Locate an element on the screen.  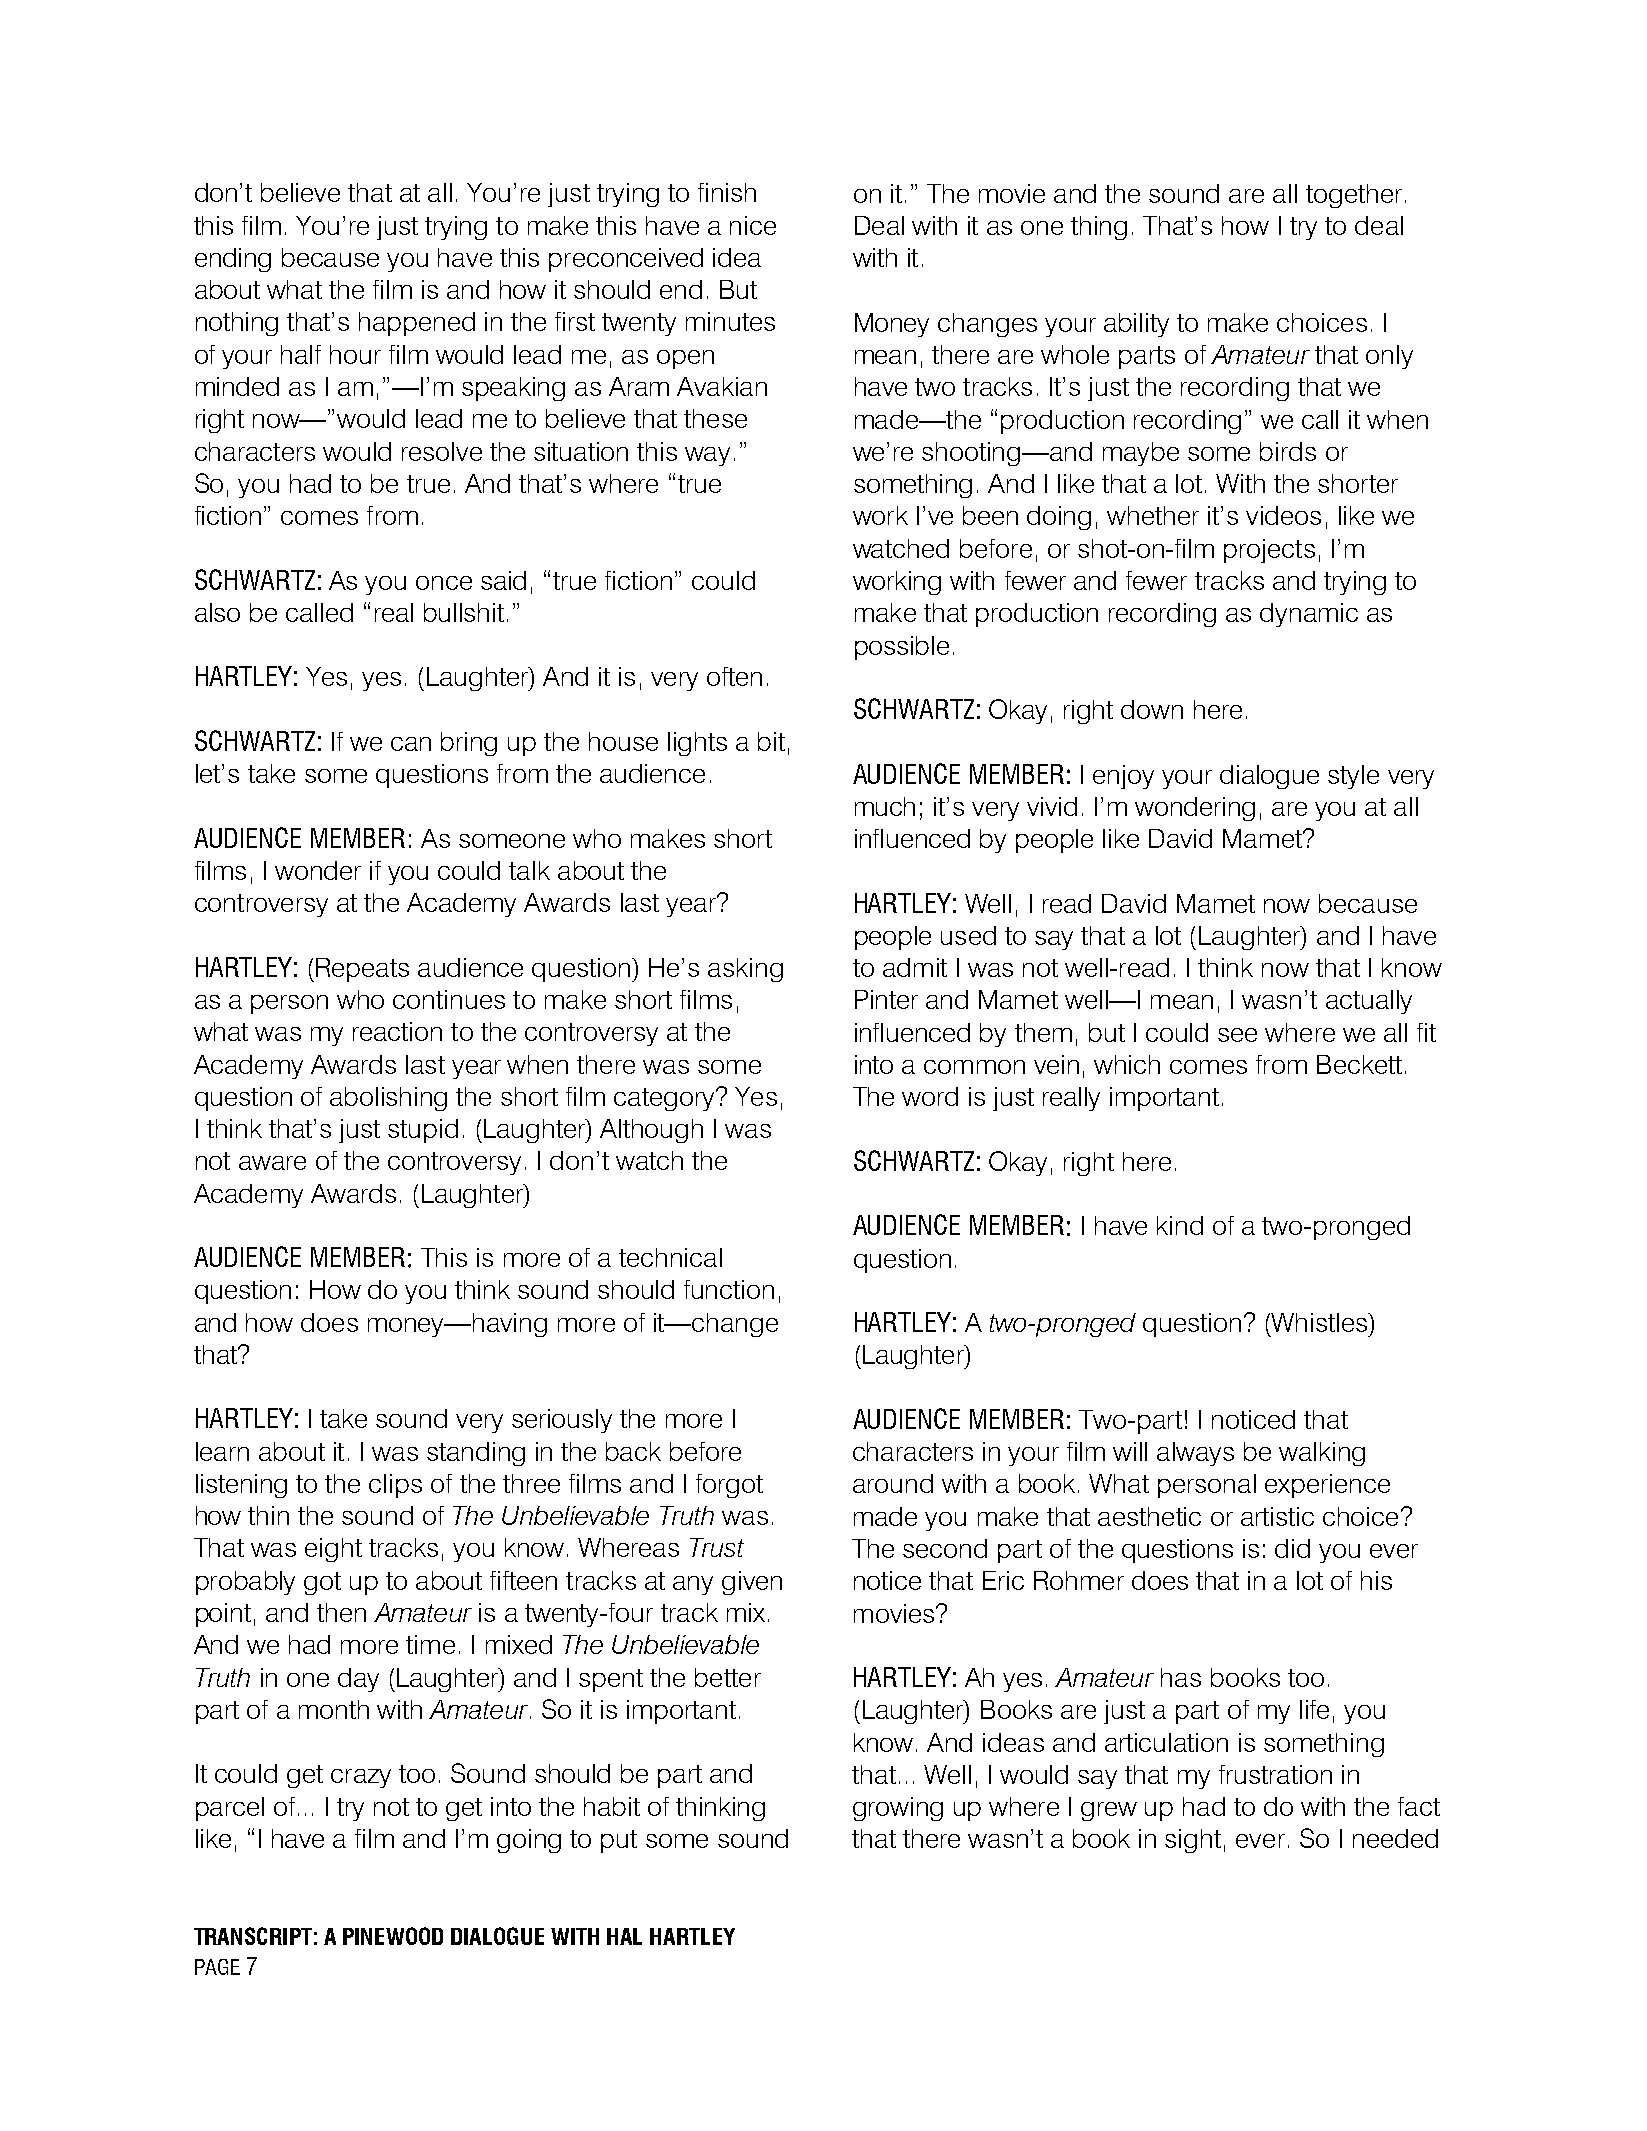
function is located at coordinates (729, 1289).
